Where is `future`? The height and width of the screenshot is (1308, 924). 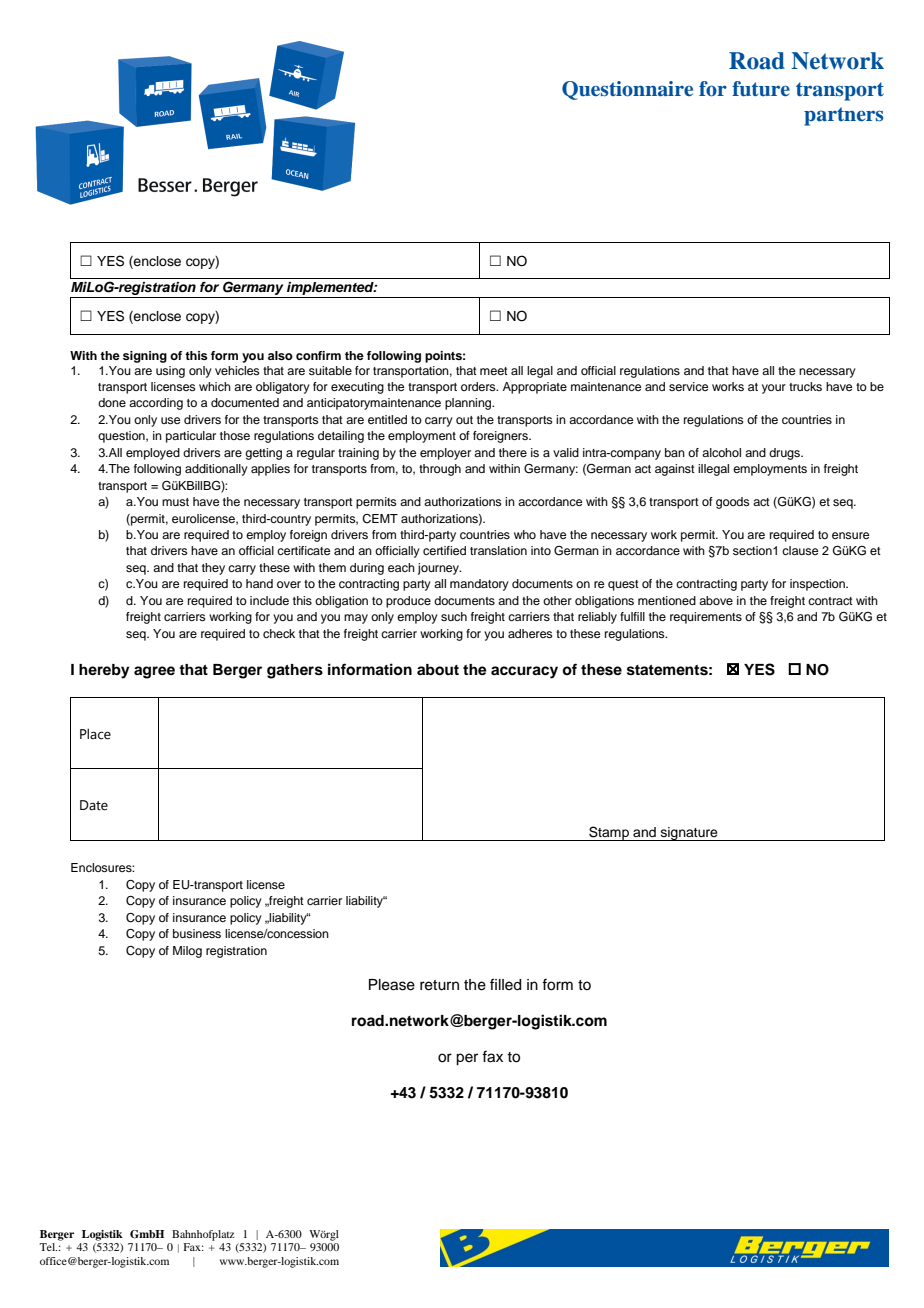
future is located at coordinates (761, 89).
